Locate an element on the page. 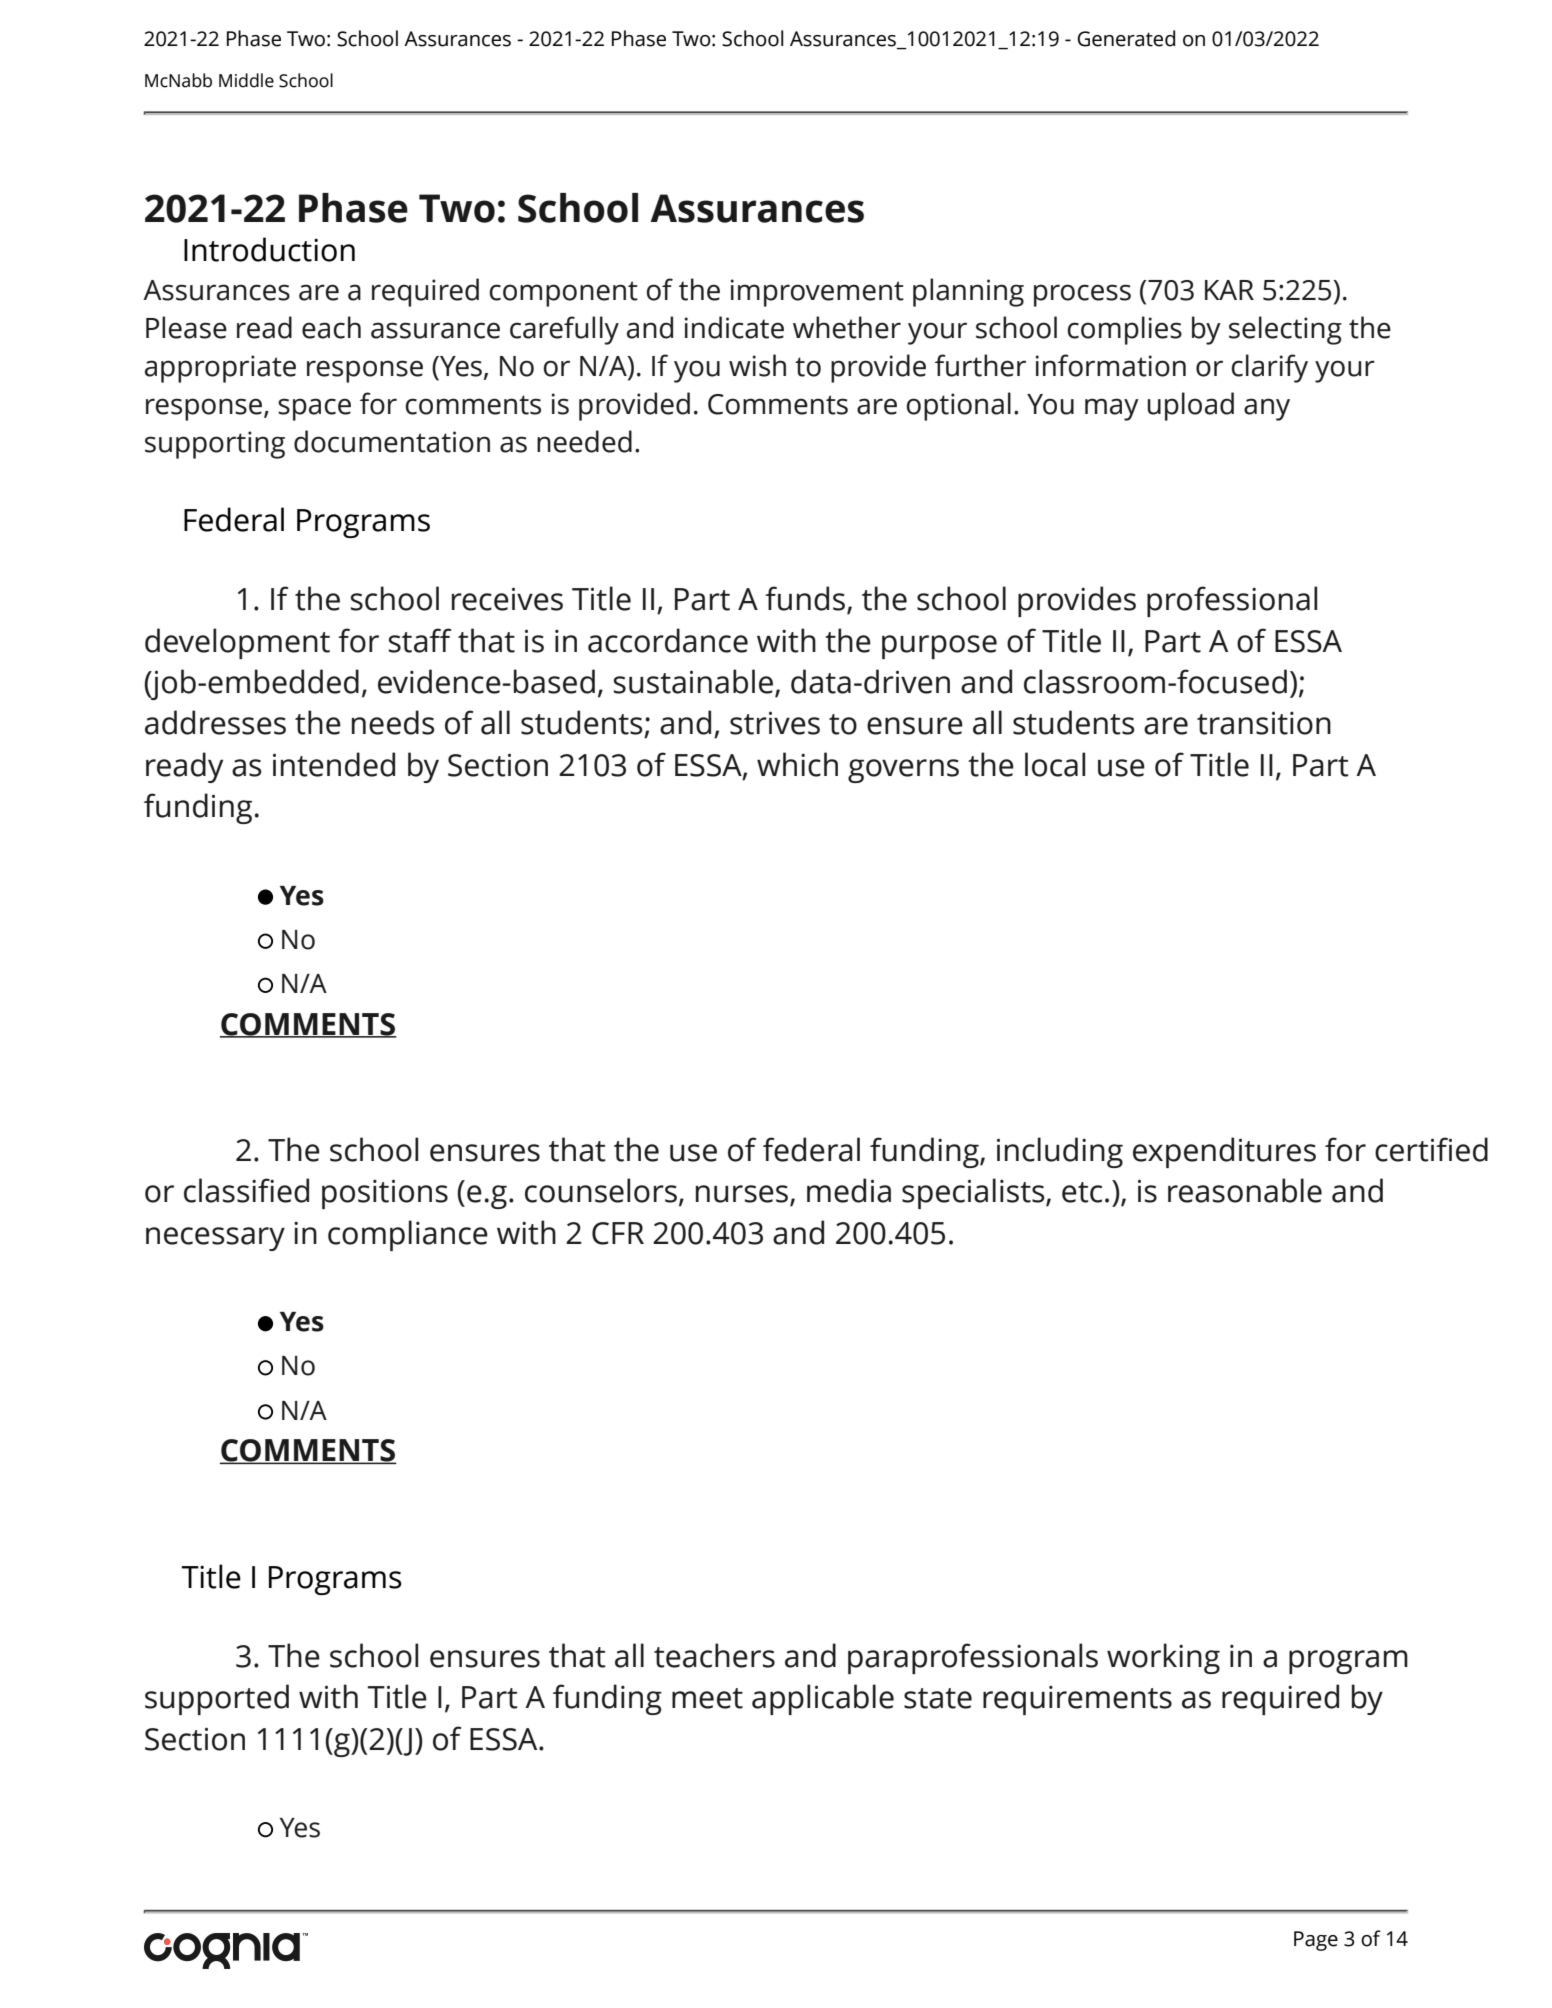 The image size is (1552, 2008). transition is located at coordinates (1264, 723).
